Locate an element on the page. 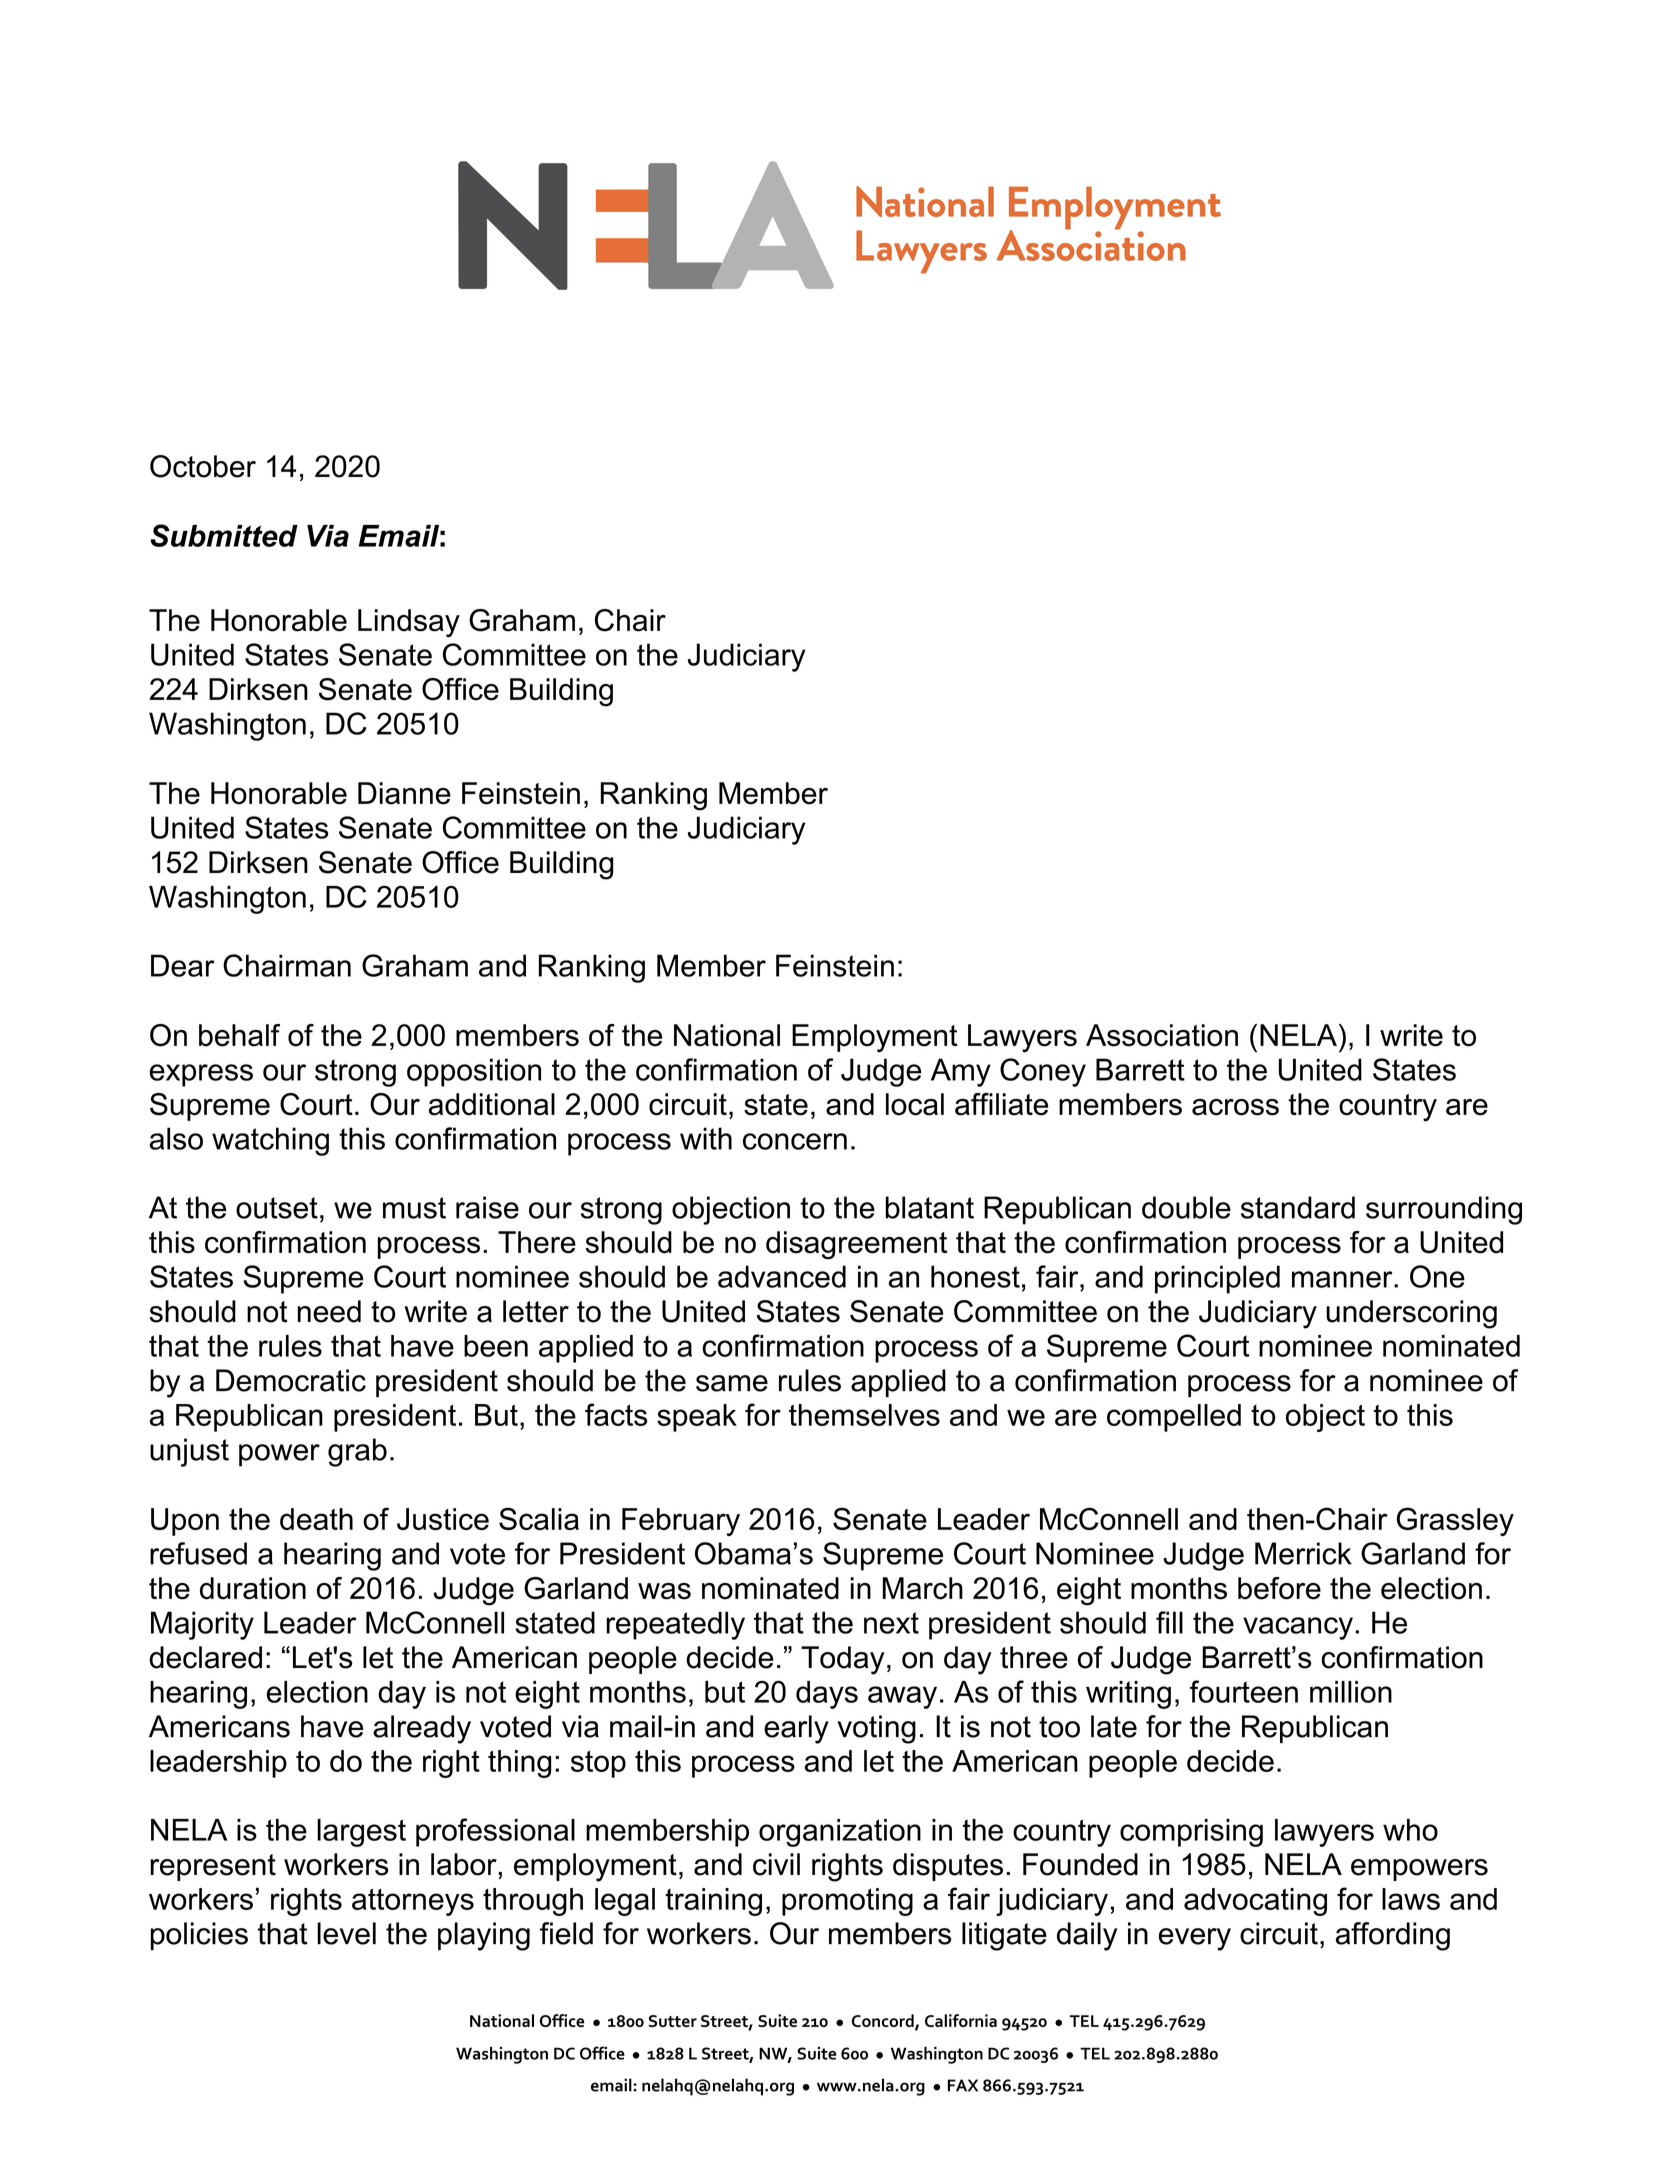 The width and height of the page is (1672, 2164). manner is located at coordinates (1343, 1279).
